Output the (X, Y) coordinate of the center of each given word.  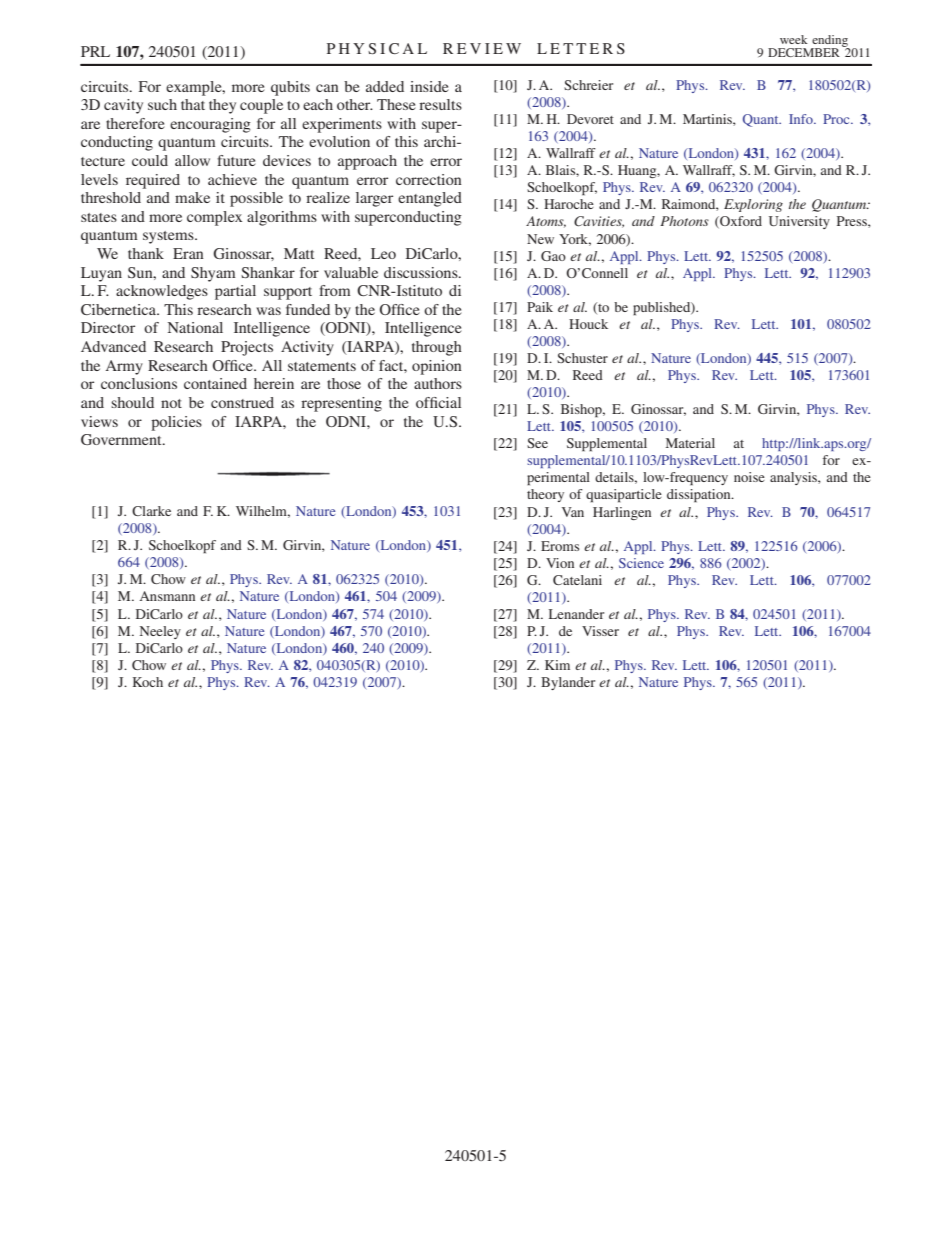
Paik (540, 307)
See (537, 443)
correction (429, 179)
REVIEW (482, 48)
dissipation (700, 496)
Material (690, 443)
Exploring (753, 205)
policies (176, 423)
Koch (148, 682)
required (153, 181)
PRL (95, 51)
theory (545, 495)
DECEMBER (804, 52)
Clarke (151, 511)
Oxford (740, 222)
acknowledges (162, 292)
